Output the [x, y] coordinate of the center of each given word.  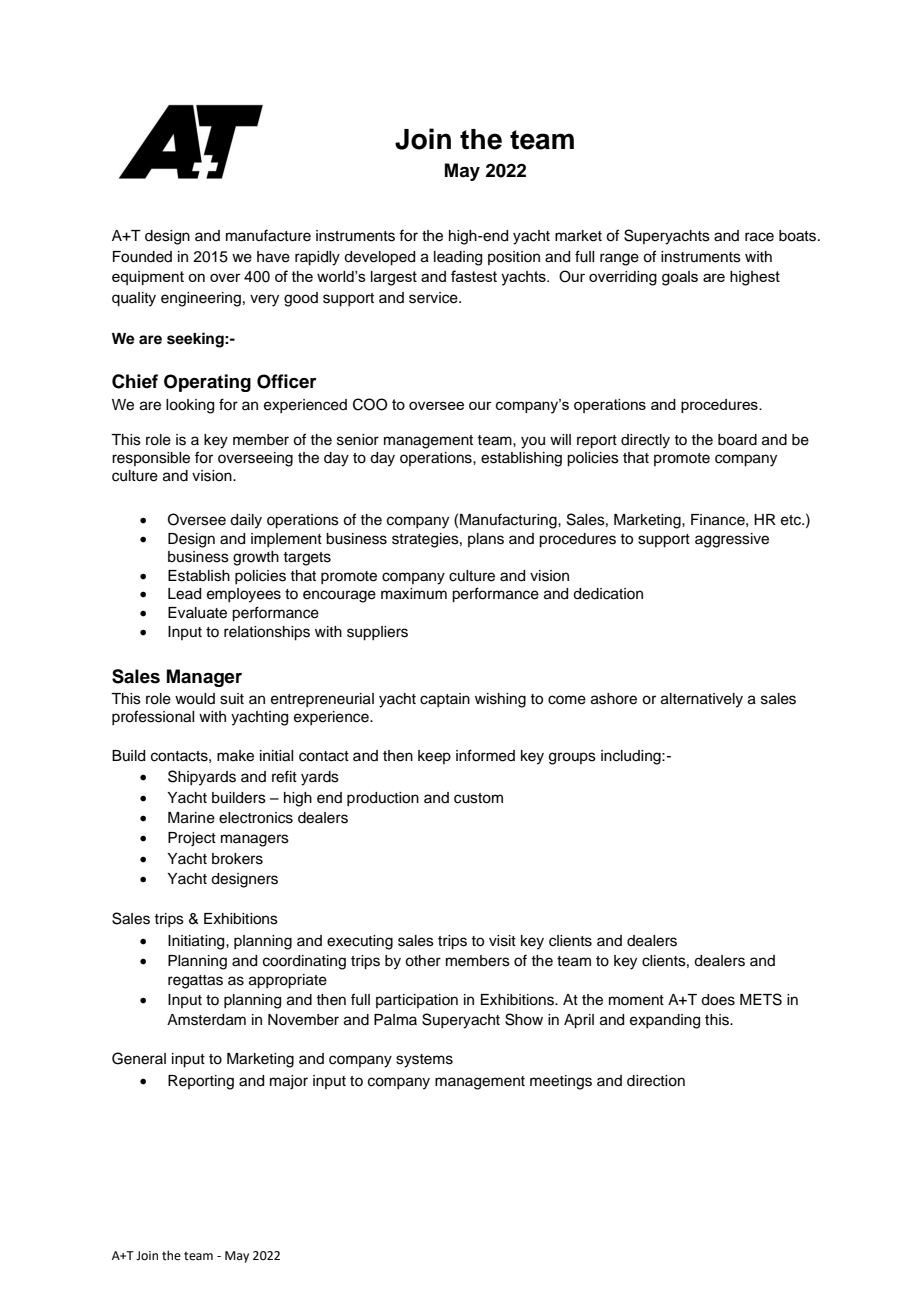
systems [424, 1061]
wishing [500, 700]
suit [232, 699]
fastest [474, 276]
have [273, 257]
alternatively [702, 700]
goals [680, 278]
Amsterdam [206, 1020]
